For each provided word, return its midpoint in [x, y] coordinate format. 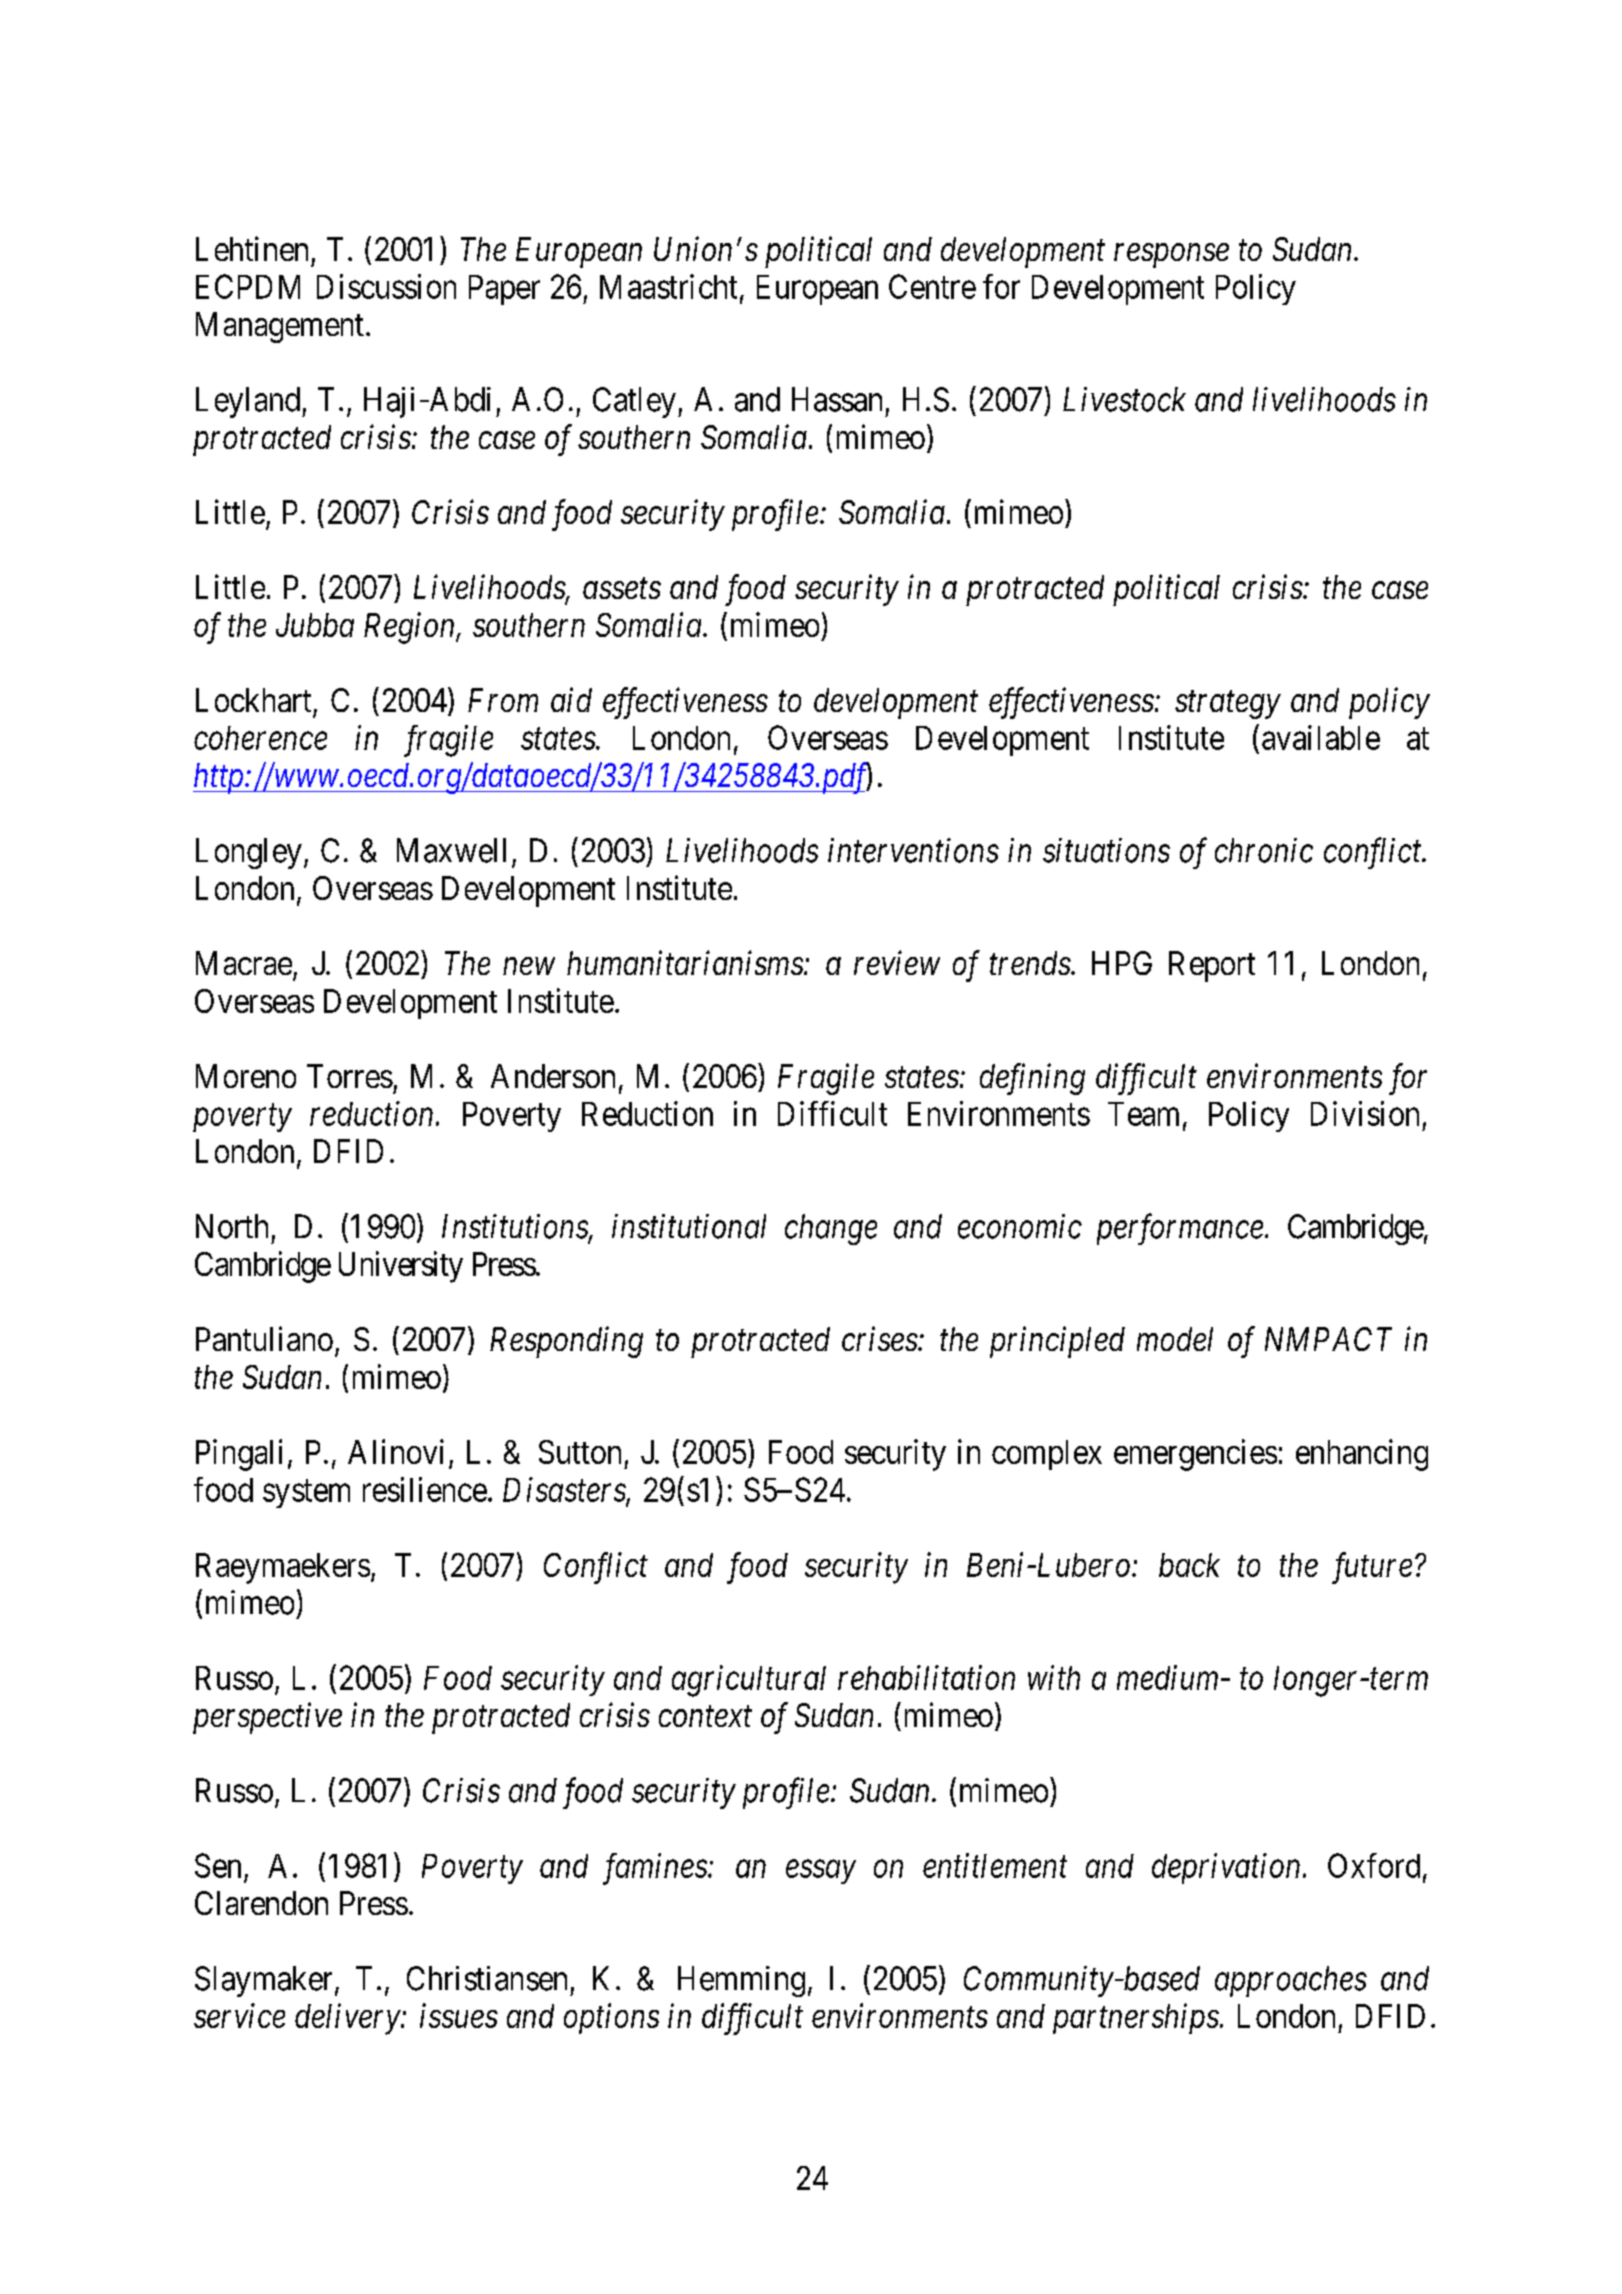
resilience [425, 1489]
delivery [348, 2019]
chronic [1264, 850]
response [1171, 256]
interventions [913, 850]
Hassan [837, 399]
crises [880, 1339]
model [1175, 1339]
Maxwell [451, 850]
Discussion [386, 286]
